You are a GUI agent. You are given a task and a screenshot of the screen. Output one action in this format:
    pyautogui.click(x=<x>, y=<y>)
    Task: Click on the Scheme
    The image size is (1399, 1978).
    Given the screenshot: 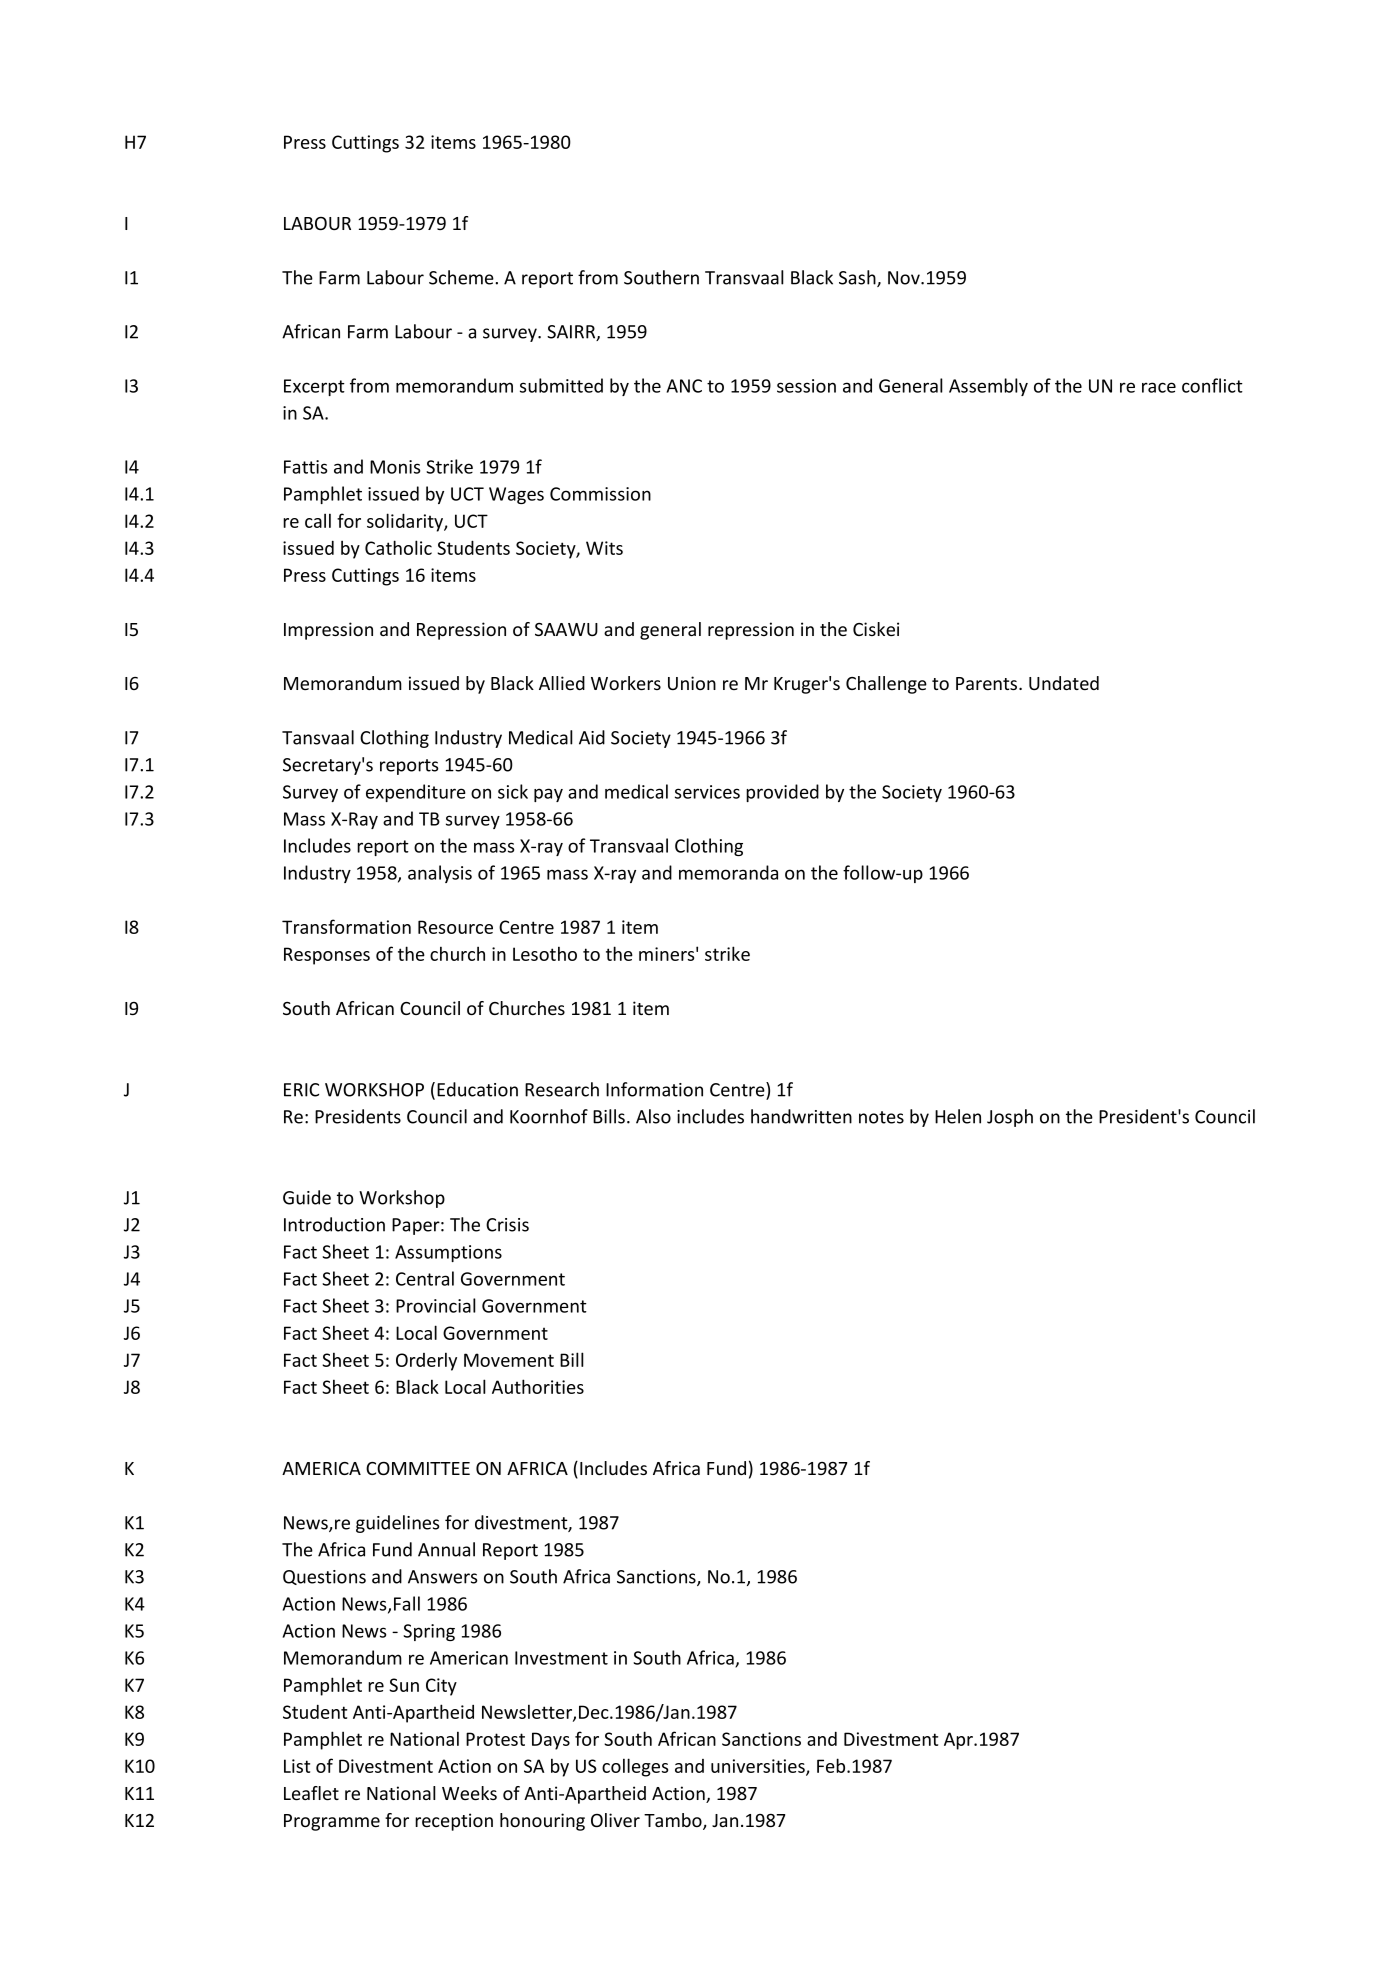 What is the action you would take?
    pyautogui.click(x=462, y=277)
